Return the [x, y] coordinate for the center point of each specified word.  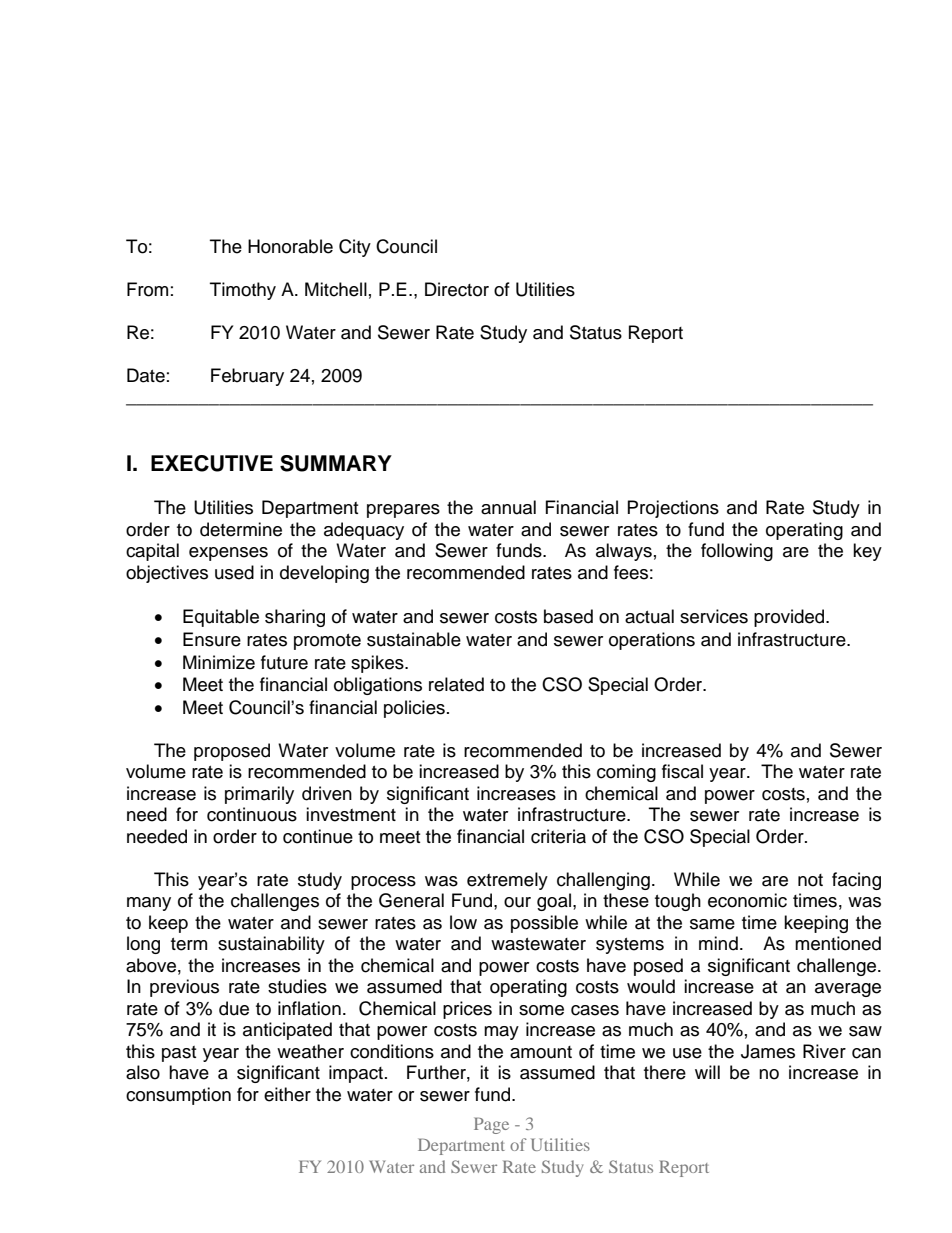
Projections [673, 509]
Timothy [243, 291]
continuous [252, 814]
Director [457, 289]
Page [491, 1125]
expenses [228, 554]
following [737, 552]
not [810, 880]
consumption [178, 1096]
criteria [558, 836]
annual [508, 507]
